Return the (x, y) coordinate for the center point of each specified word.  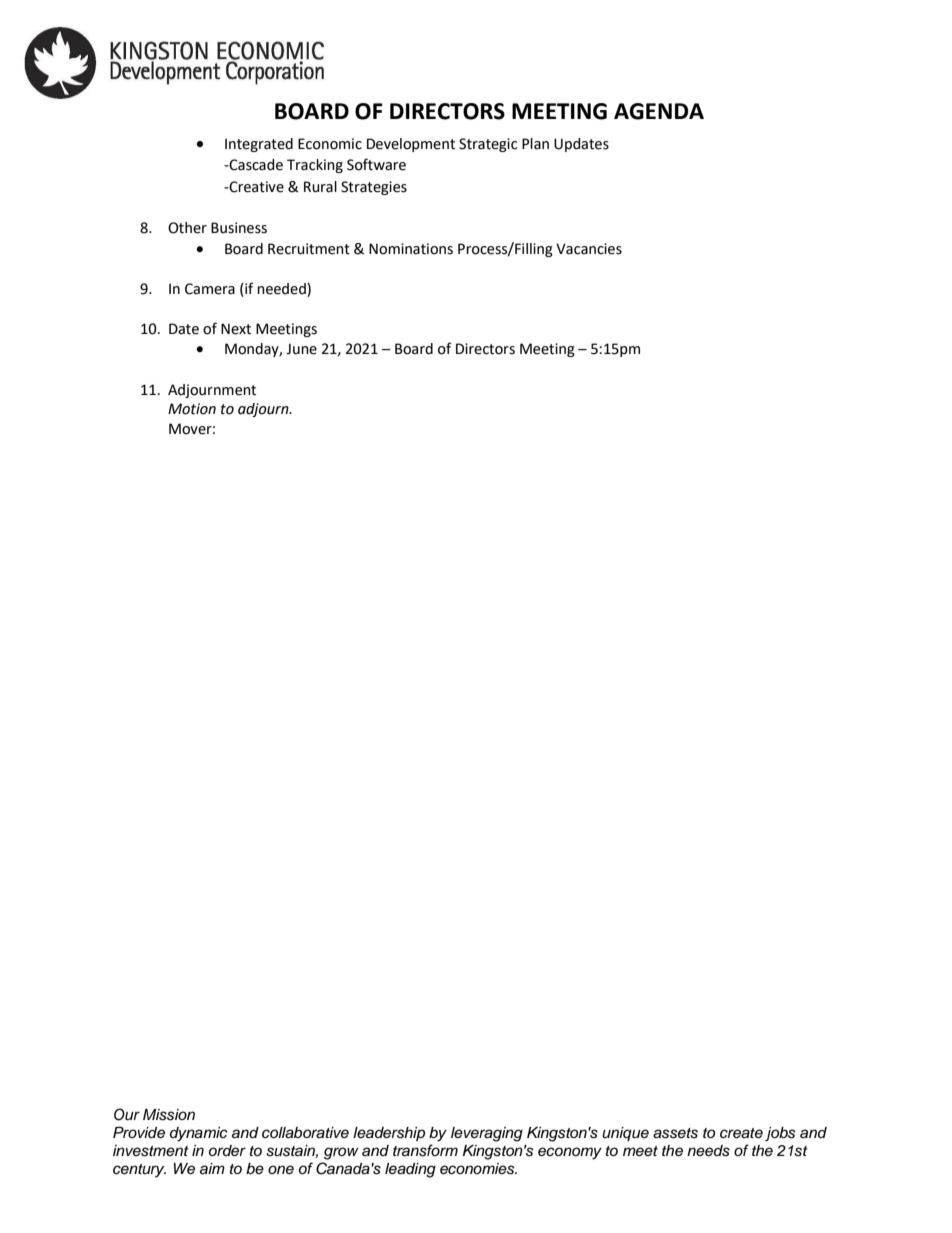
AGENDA (659, 111)
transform (425, 1150)
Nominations (411, 249)
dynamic (199, 1134)
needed (282, 289)
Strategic (488, 145)
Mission (169, 1115)
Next (236, 329)
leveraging (487, 1134)
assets (675, 1133)
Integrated (259, 145)
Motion (192, 409)
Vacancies (589, 249)
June (301, 349)
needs (708, 1151)
